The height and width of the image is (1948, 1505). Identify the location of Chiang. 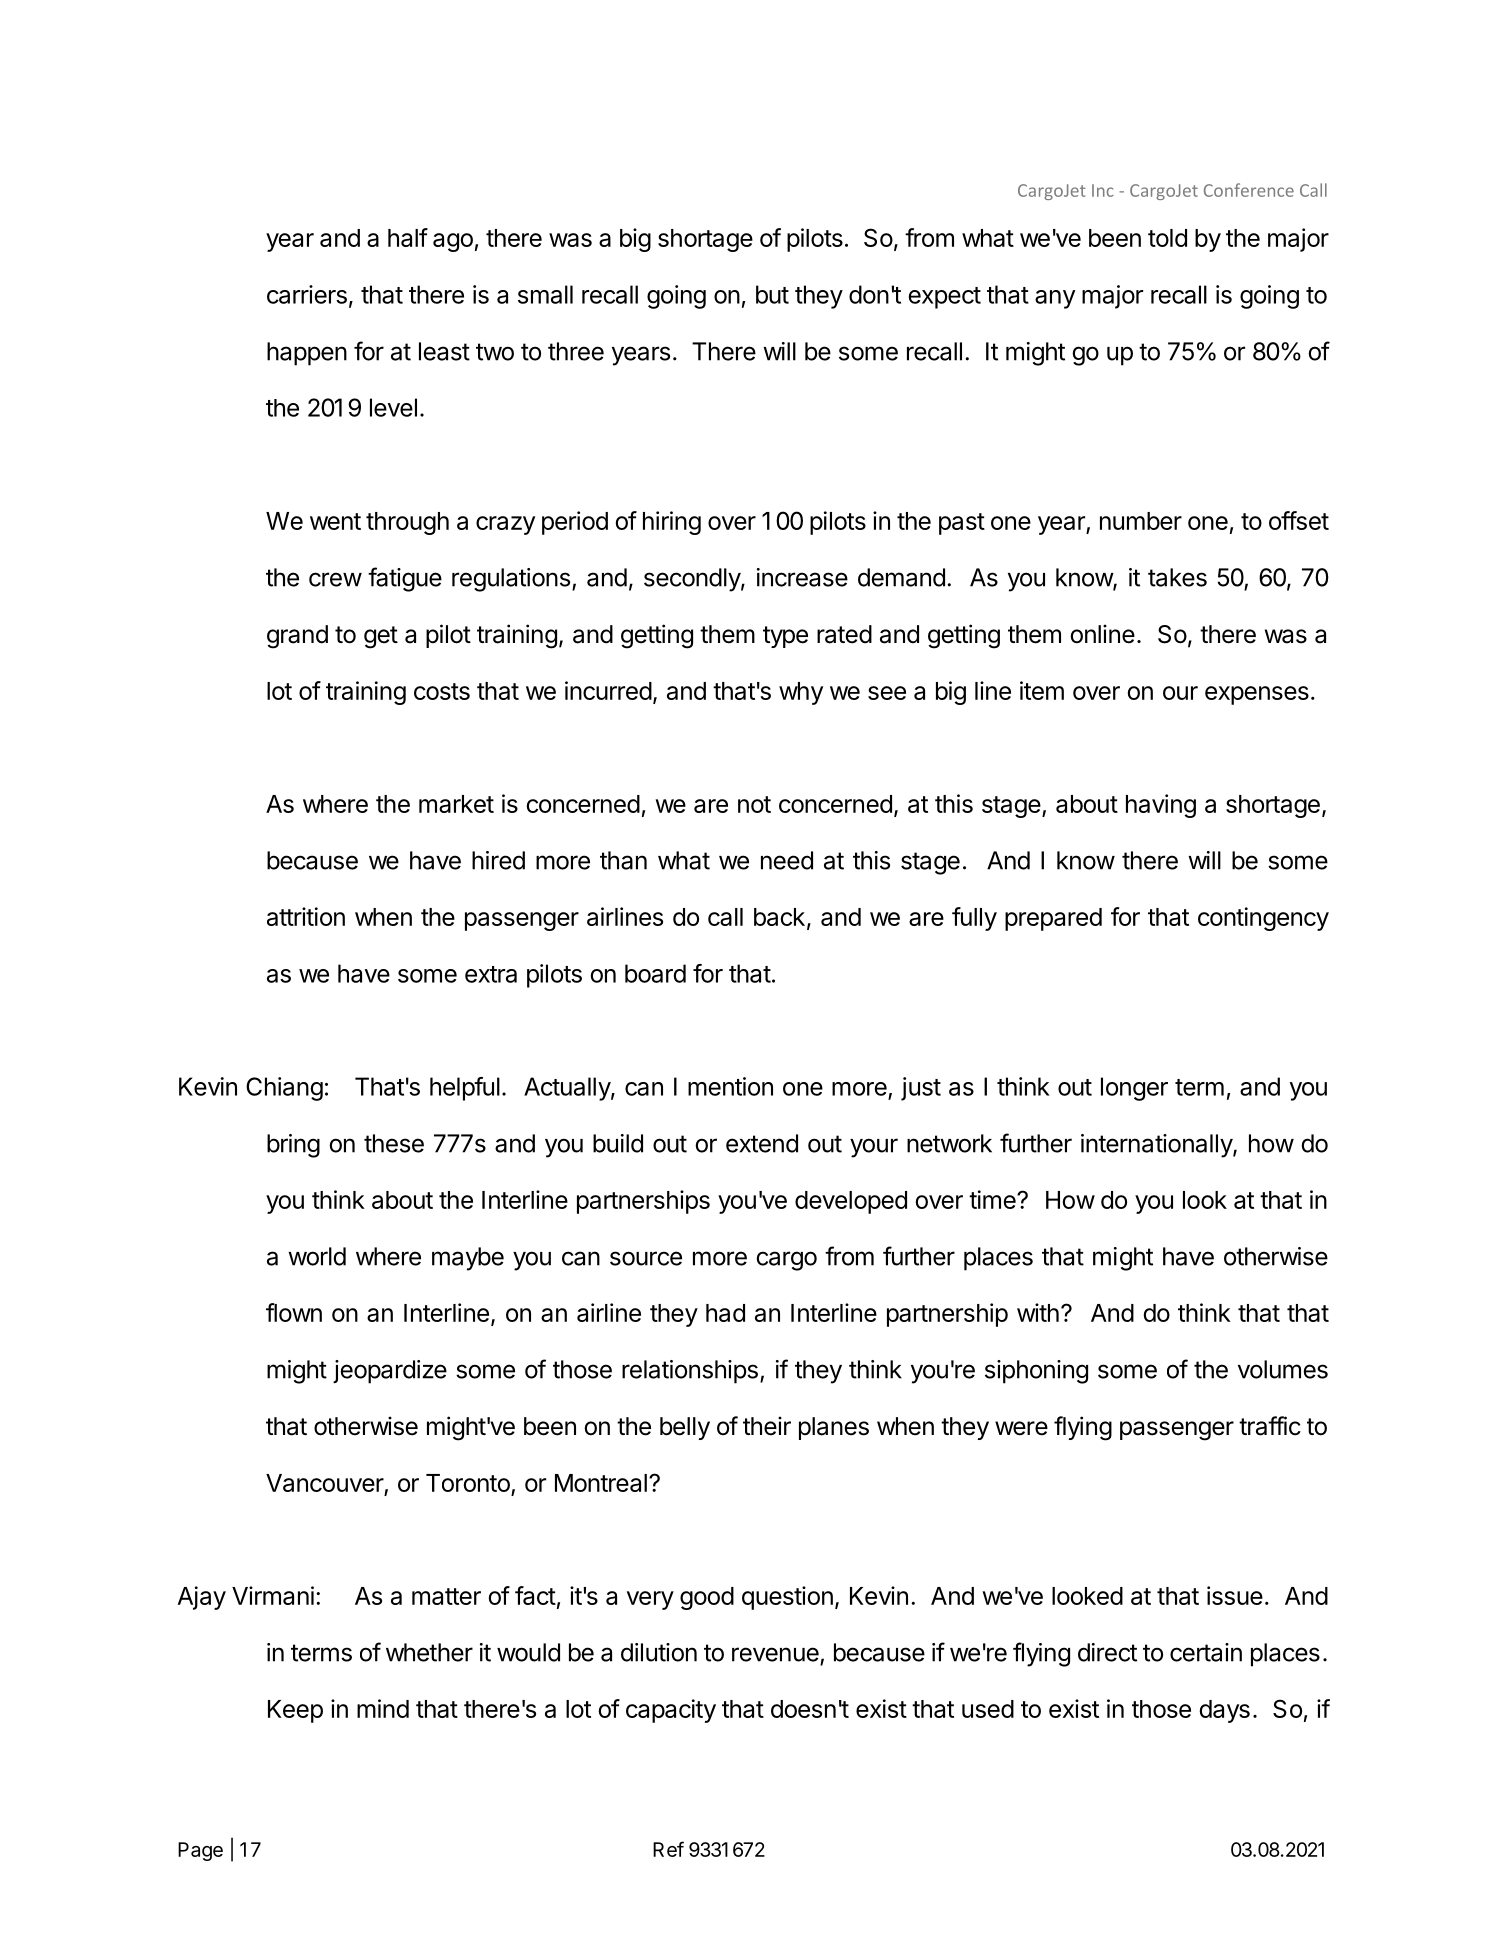
(284, 1089).
